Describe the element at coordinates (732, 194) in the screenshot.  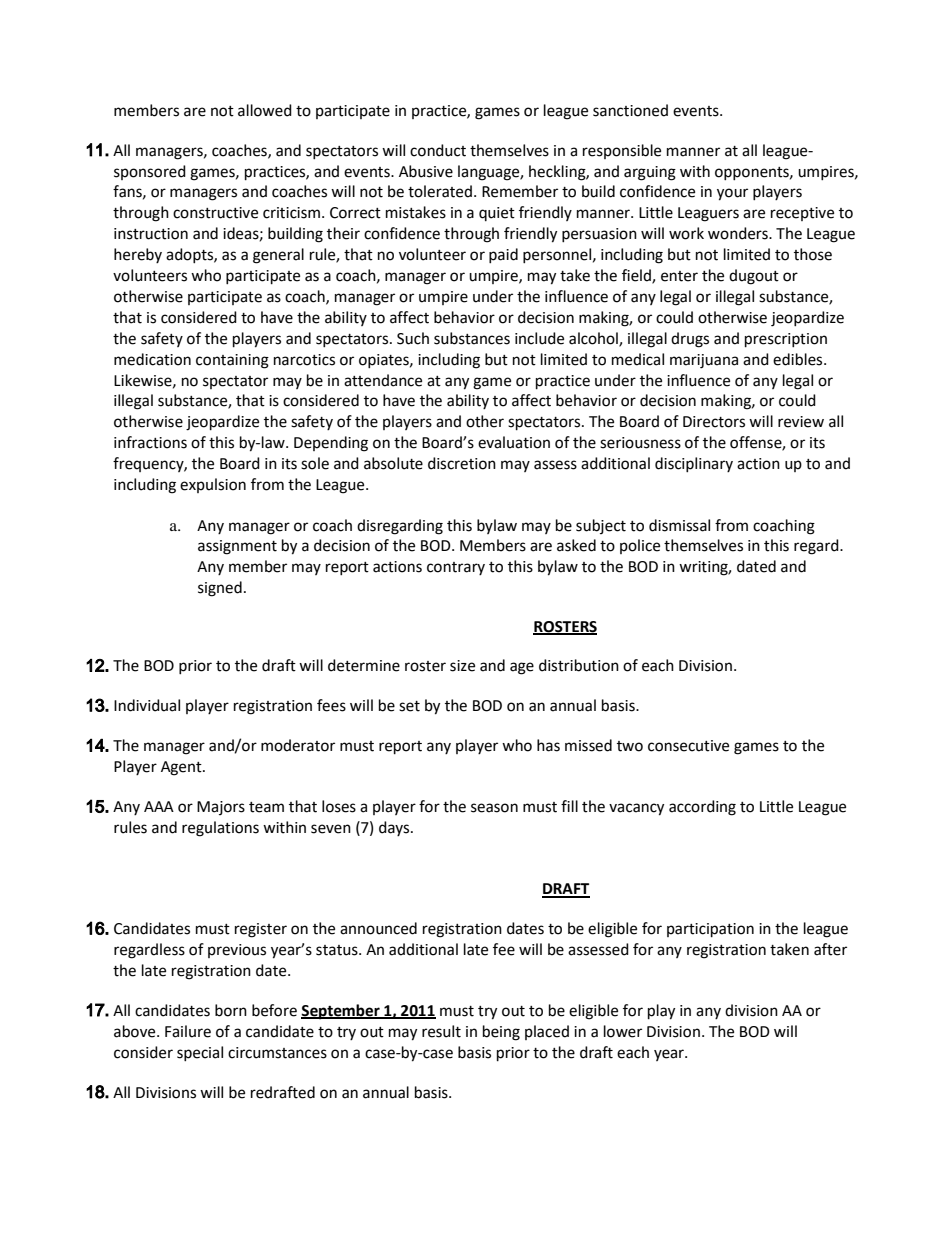
I see `your` at that location.
